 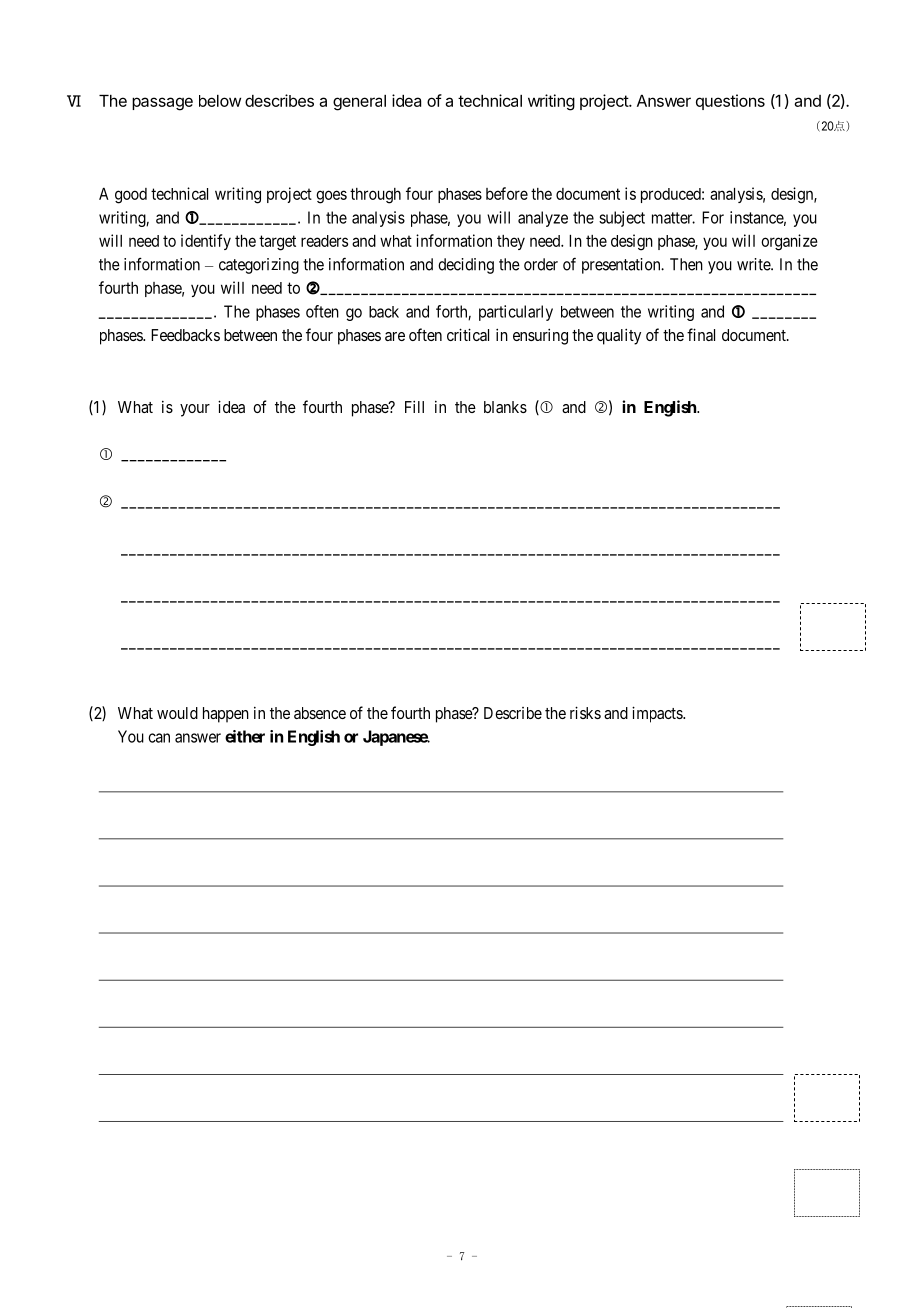 I want to click on critical, so click(x=468, y=334).
